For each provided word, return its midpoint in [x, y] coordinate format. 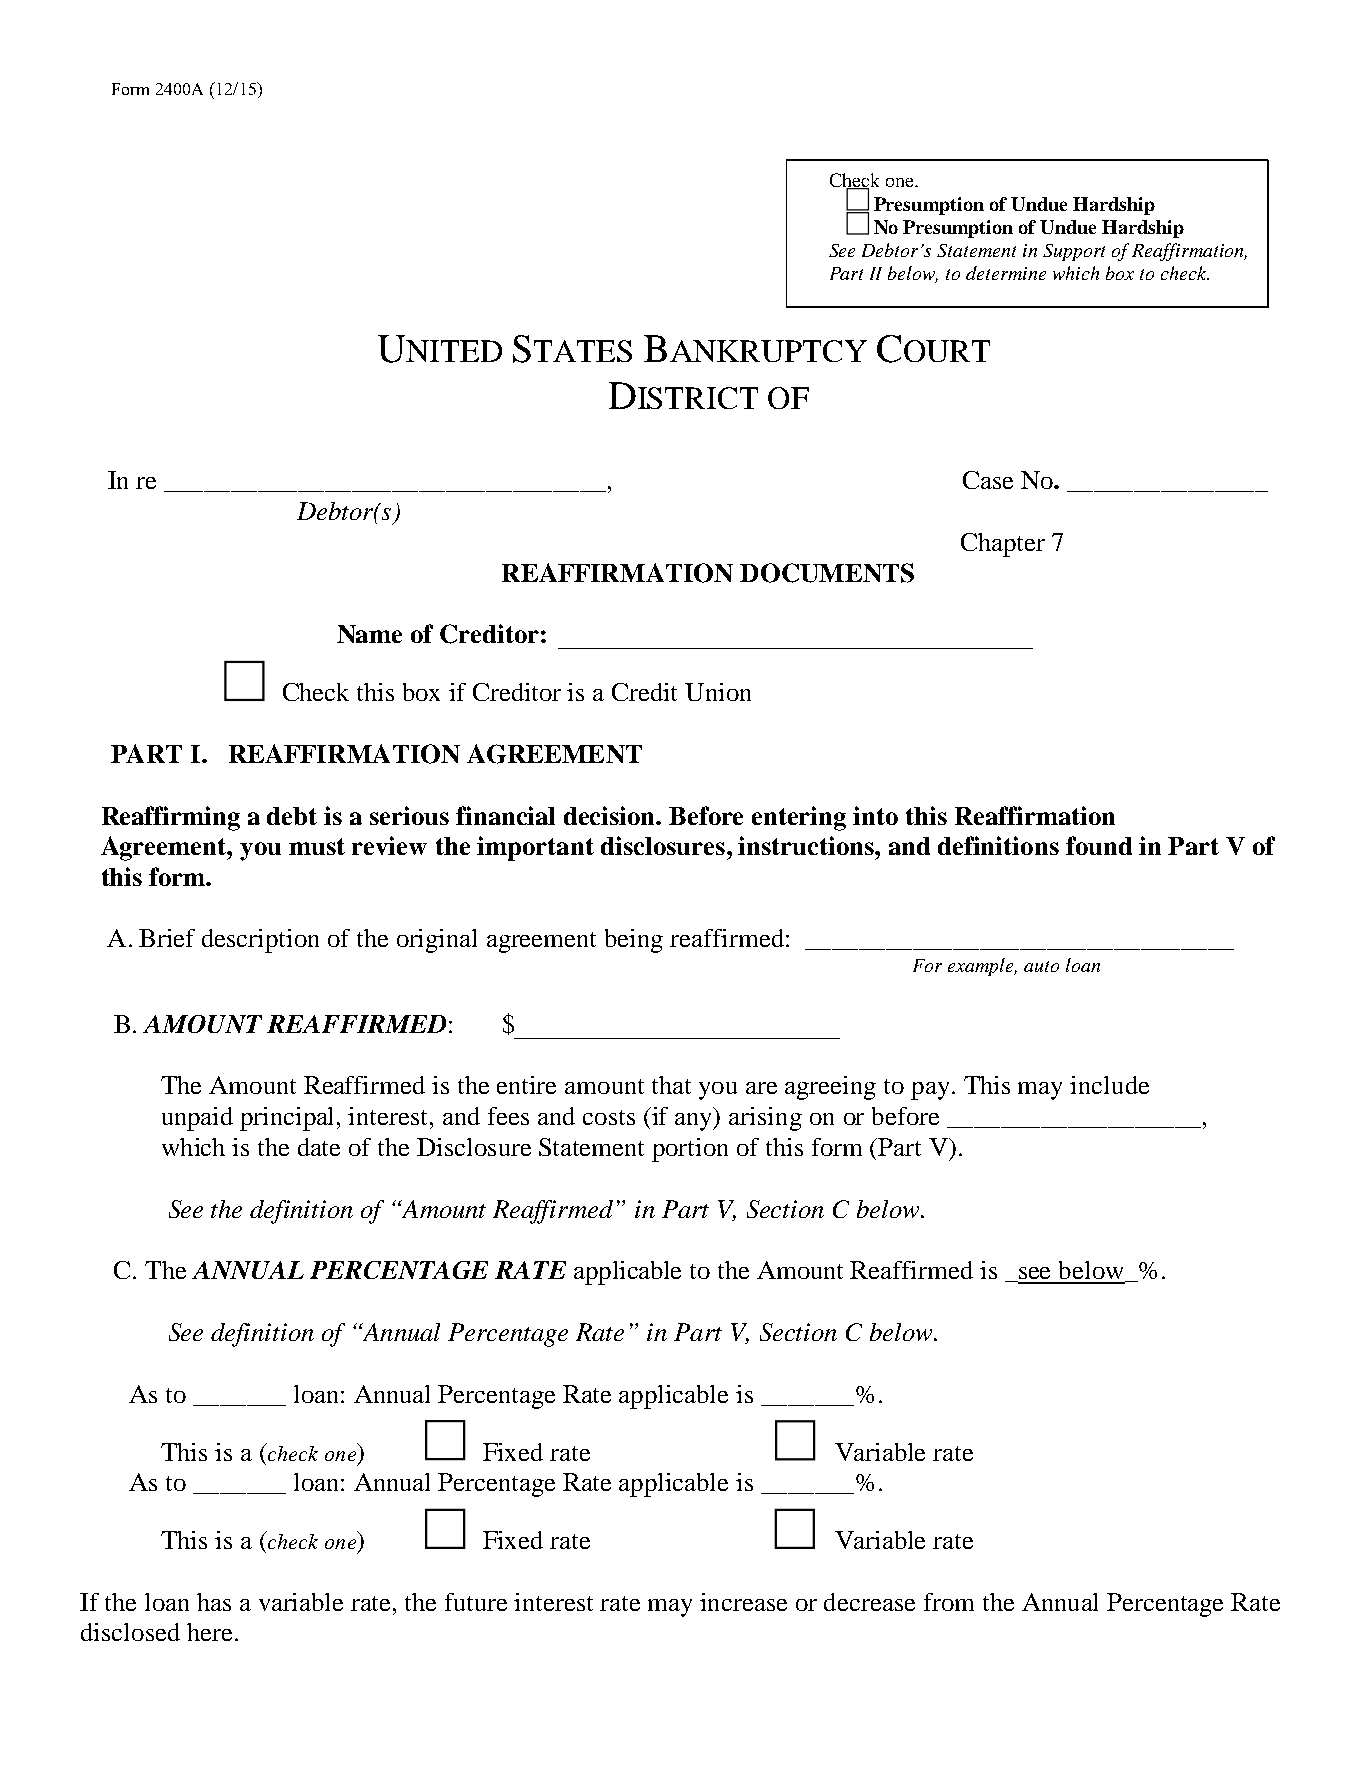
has [214, 1602]
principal [289, 1119]
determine [1006, 273]
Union [718, 692]
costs [609, 1117]
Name [369, 634]
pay [932, 1091]
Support [1074, 252]
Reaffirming [171, 818]
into [875, 815]
